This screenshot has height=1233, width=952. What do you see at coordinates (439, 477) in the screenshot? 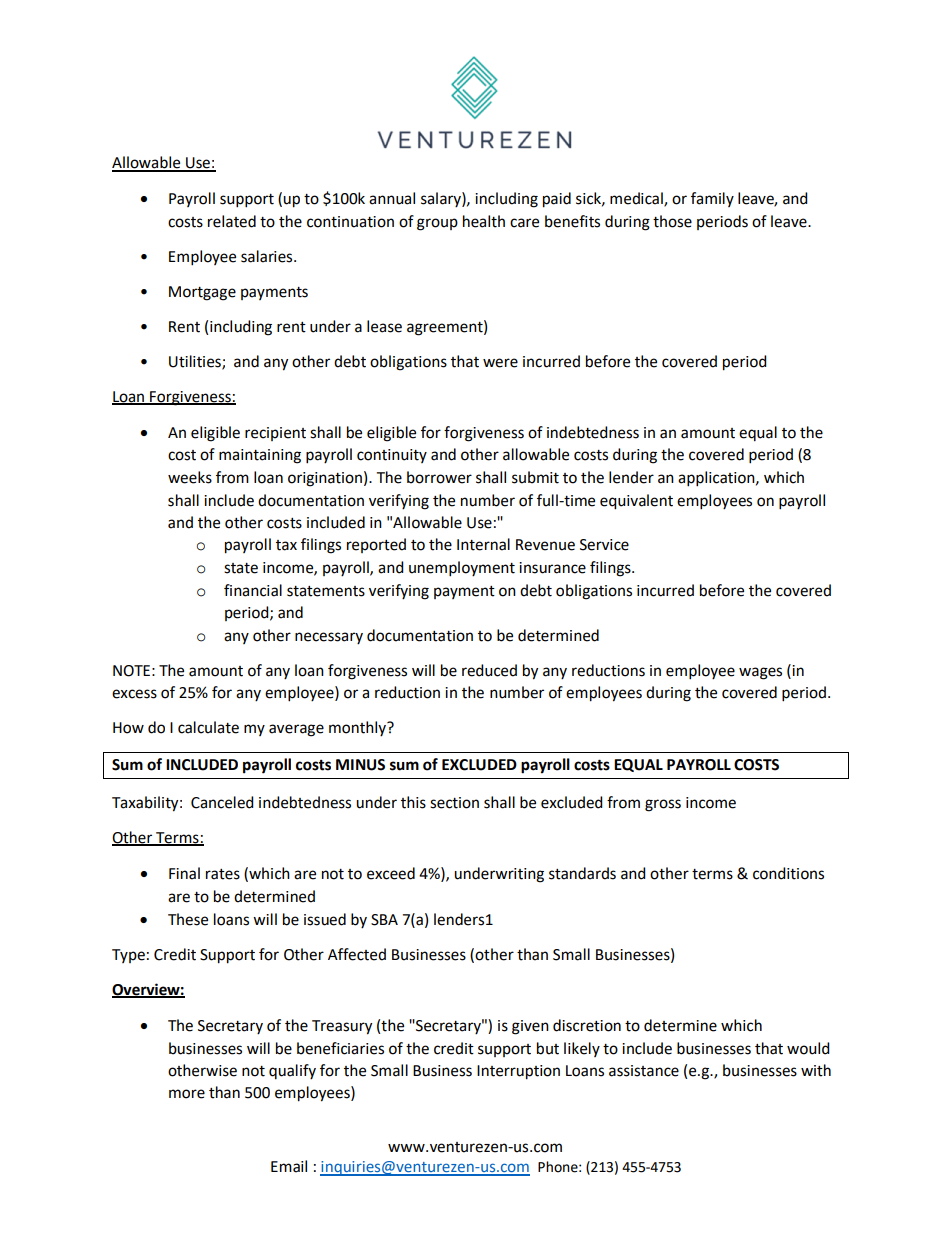
I see `borrower` at bounding box center [439, 477].
